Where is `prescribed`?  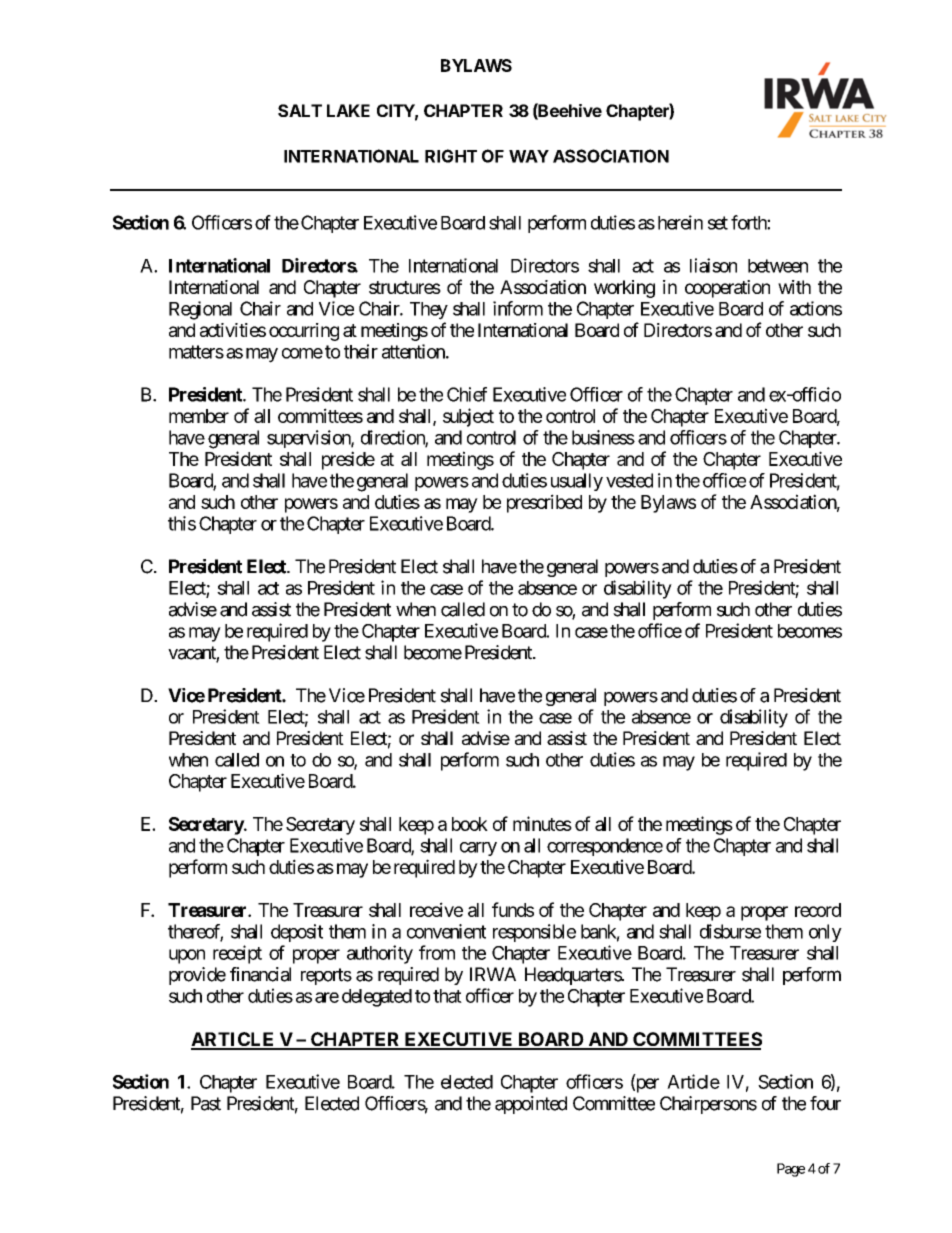
prescribed is located at coordinates (544, 503).
